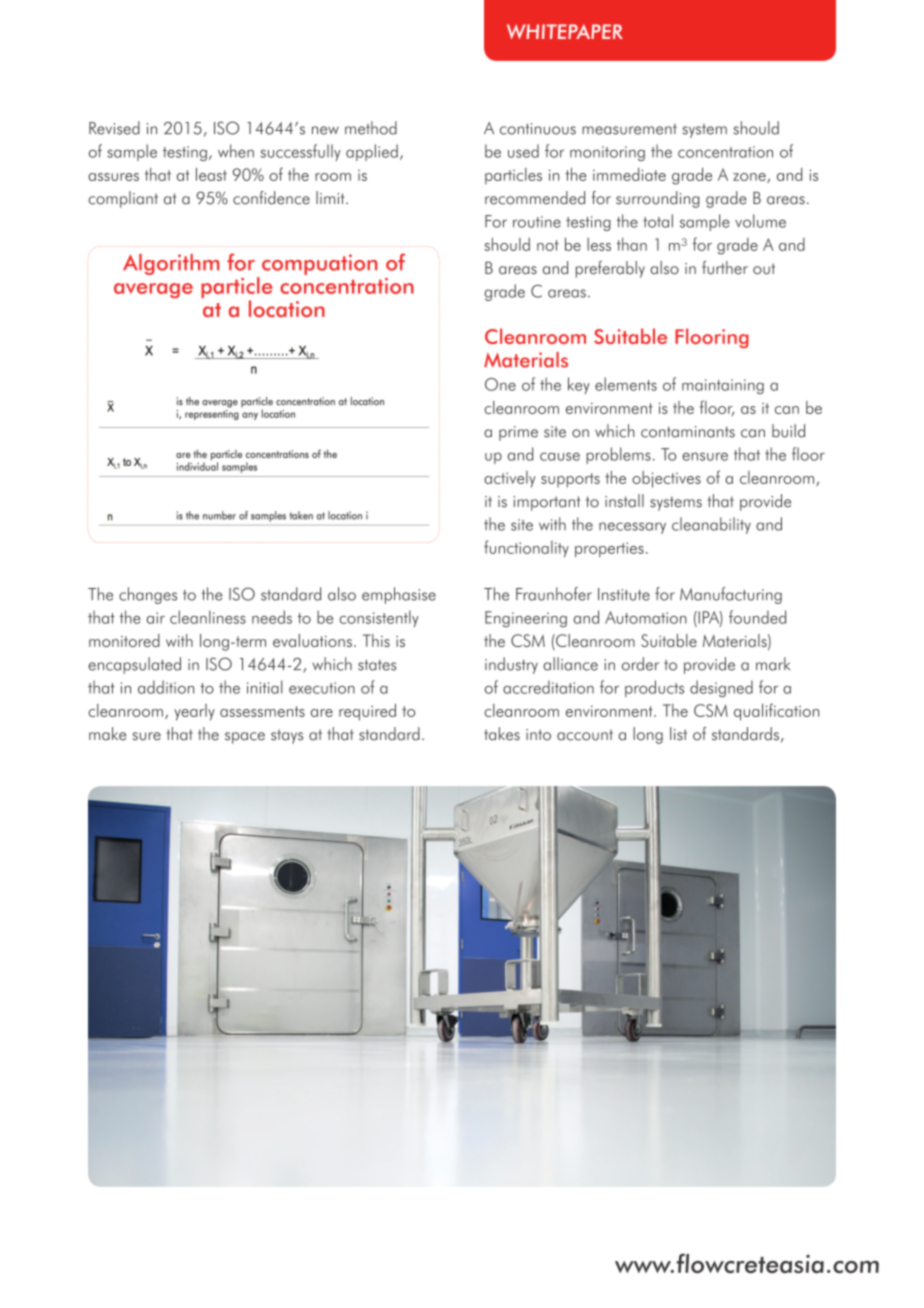 Image resolution: width=924 pixels, height=1308 pixels. Describe the element at coordinates (523, 151) in the page. I see `used` at that location.
